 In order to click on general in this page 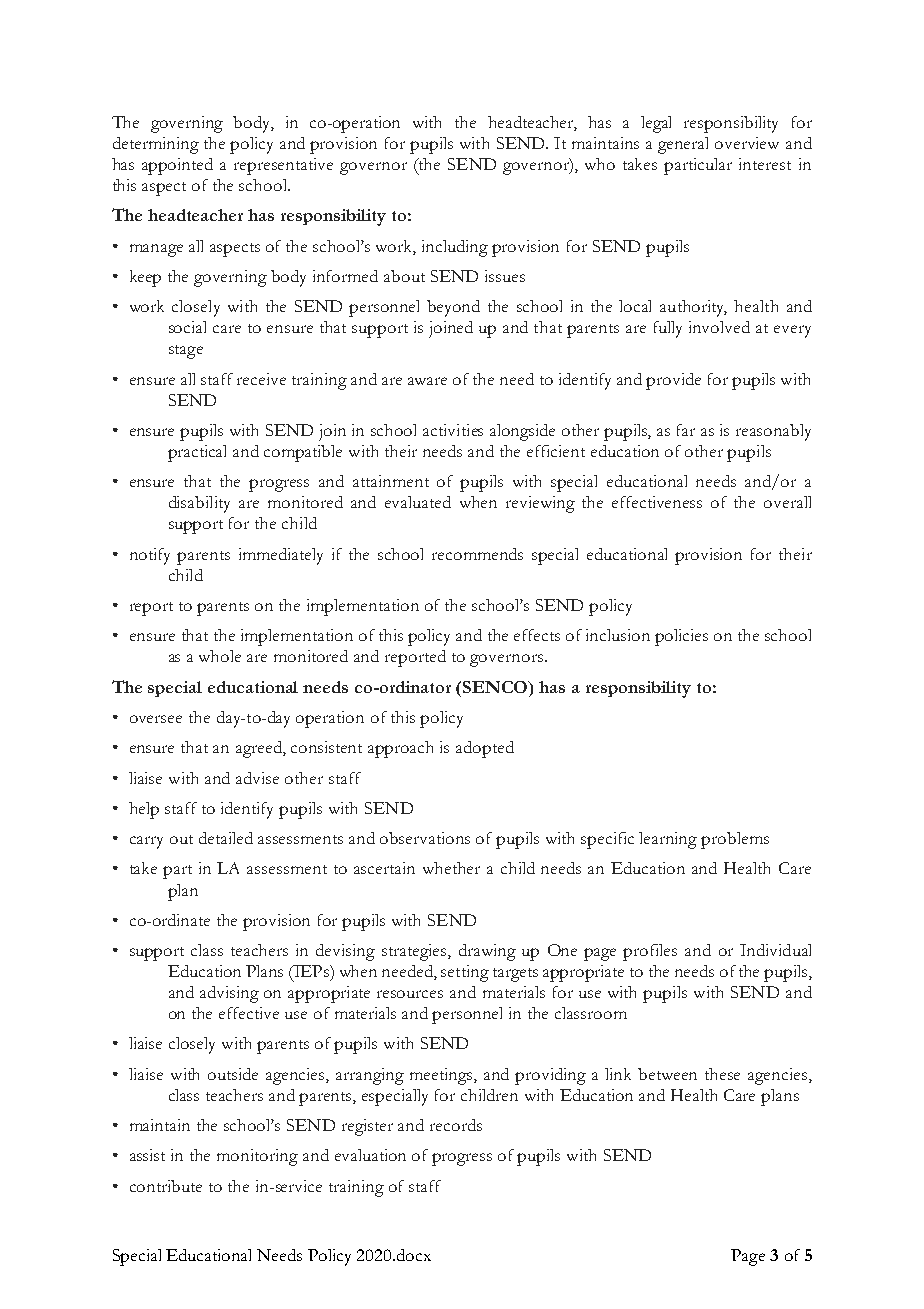, I will do `click(683, 145)`.
